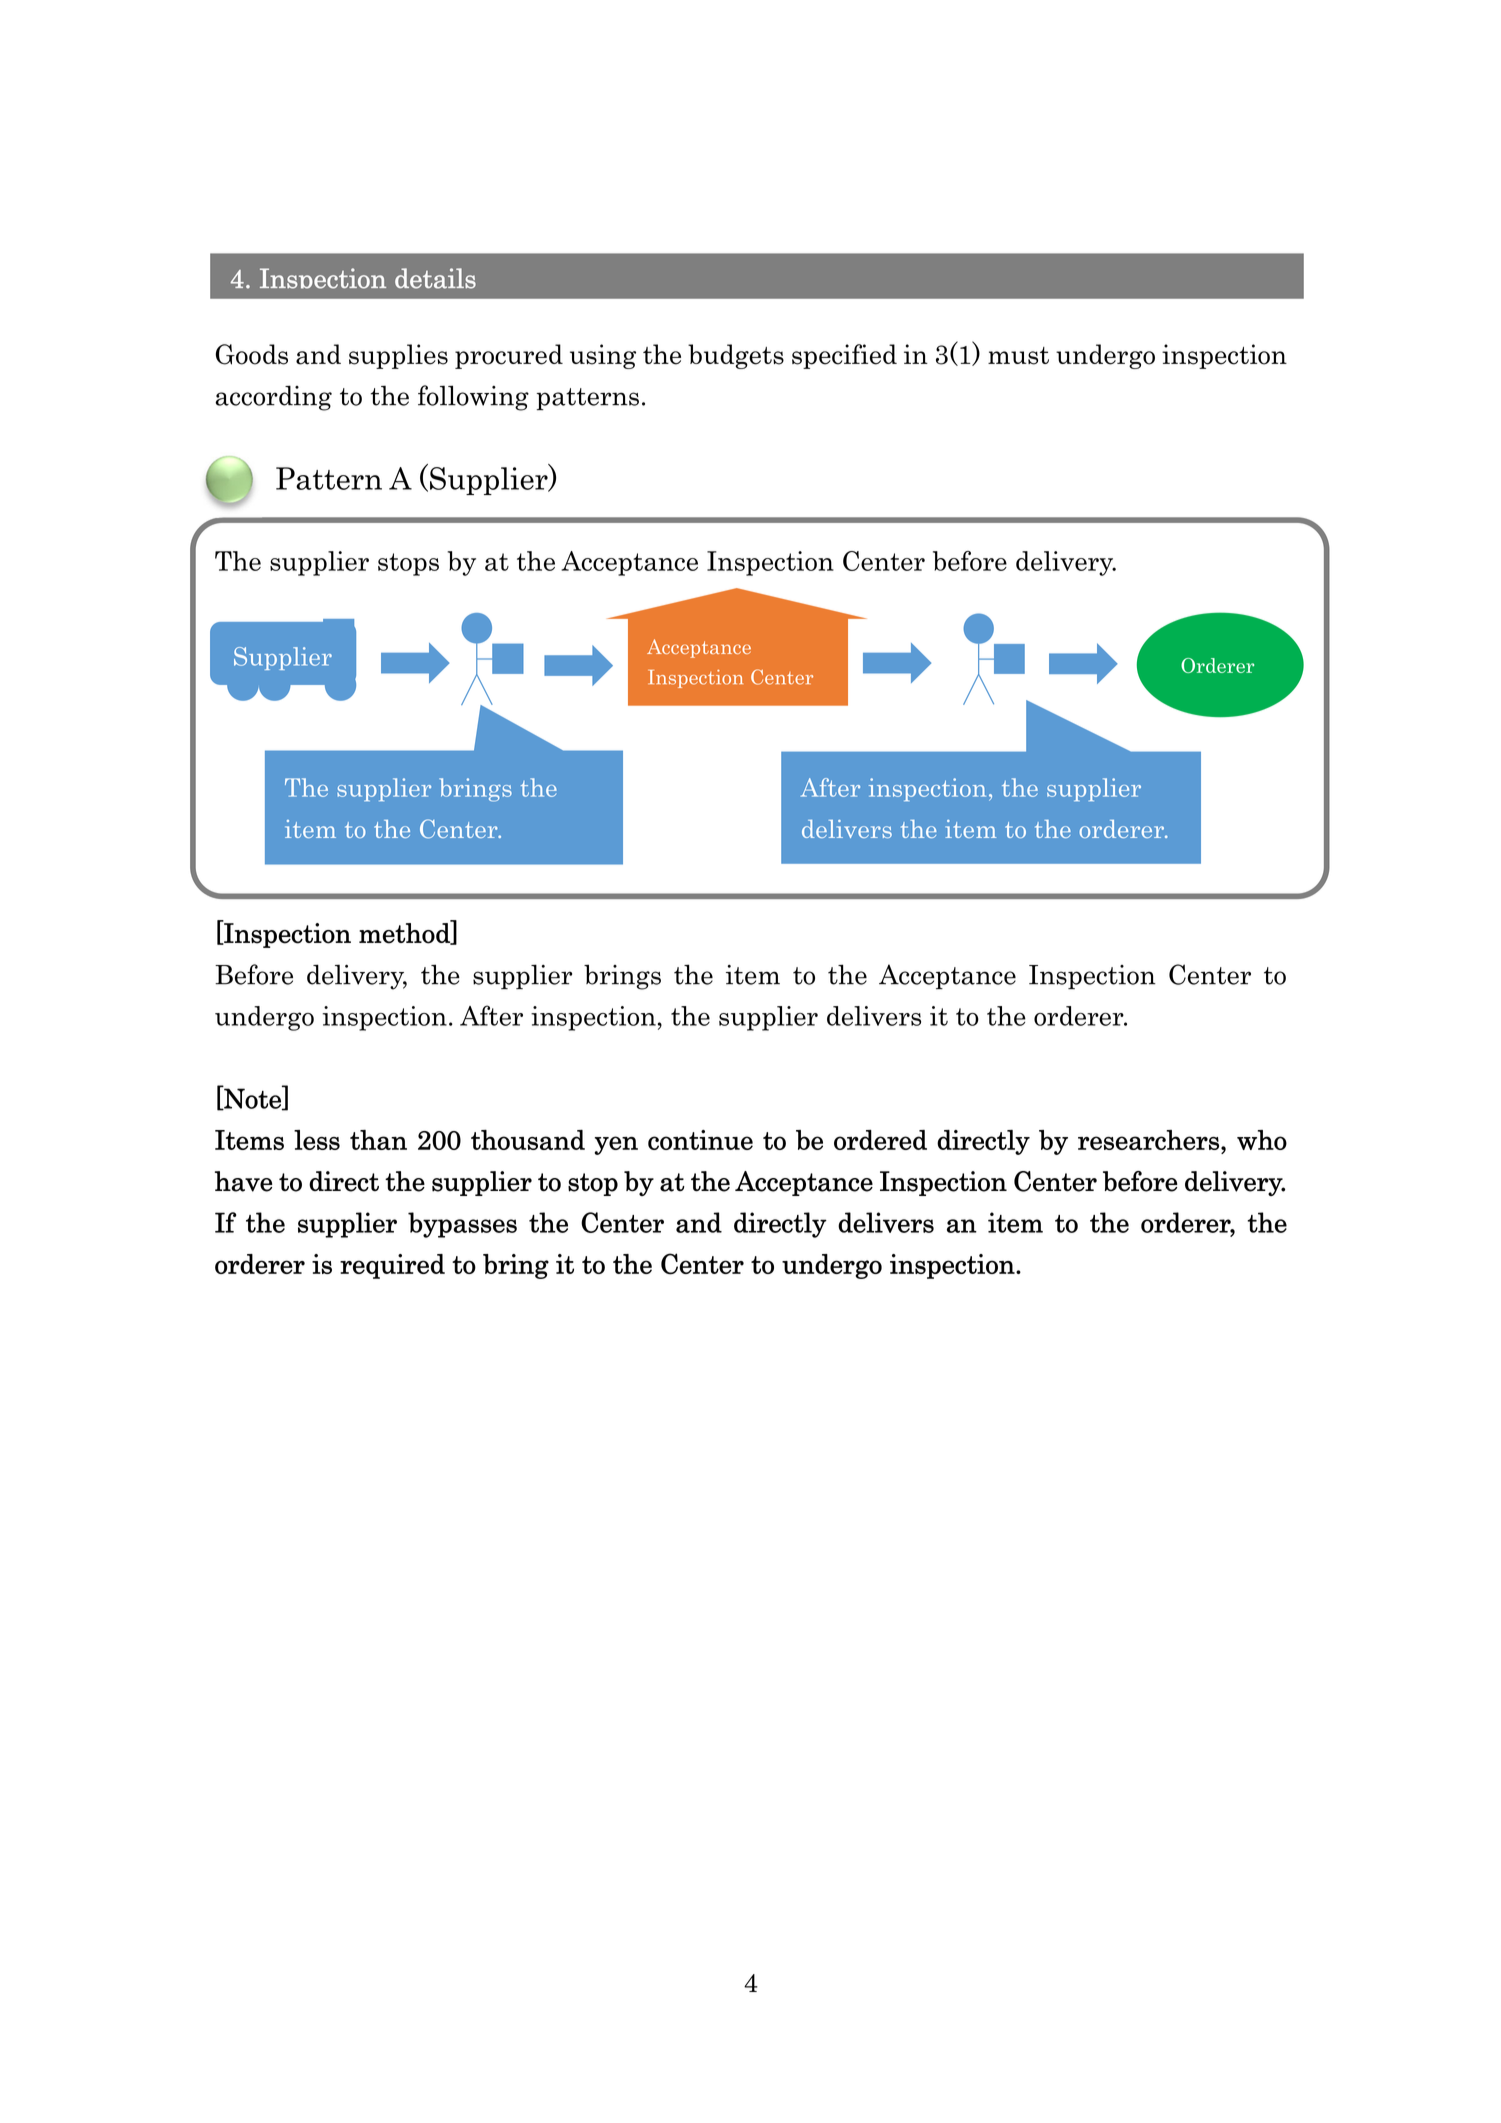 This screenshot has width=1501, height=2123. What do you see at coordinates (405, 933) in the screenshot?
I see `method` at bounding box center [405, 933].
